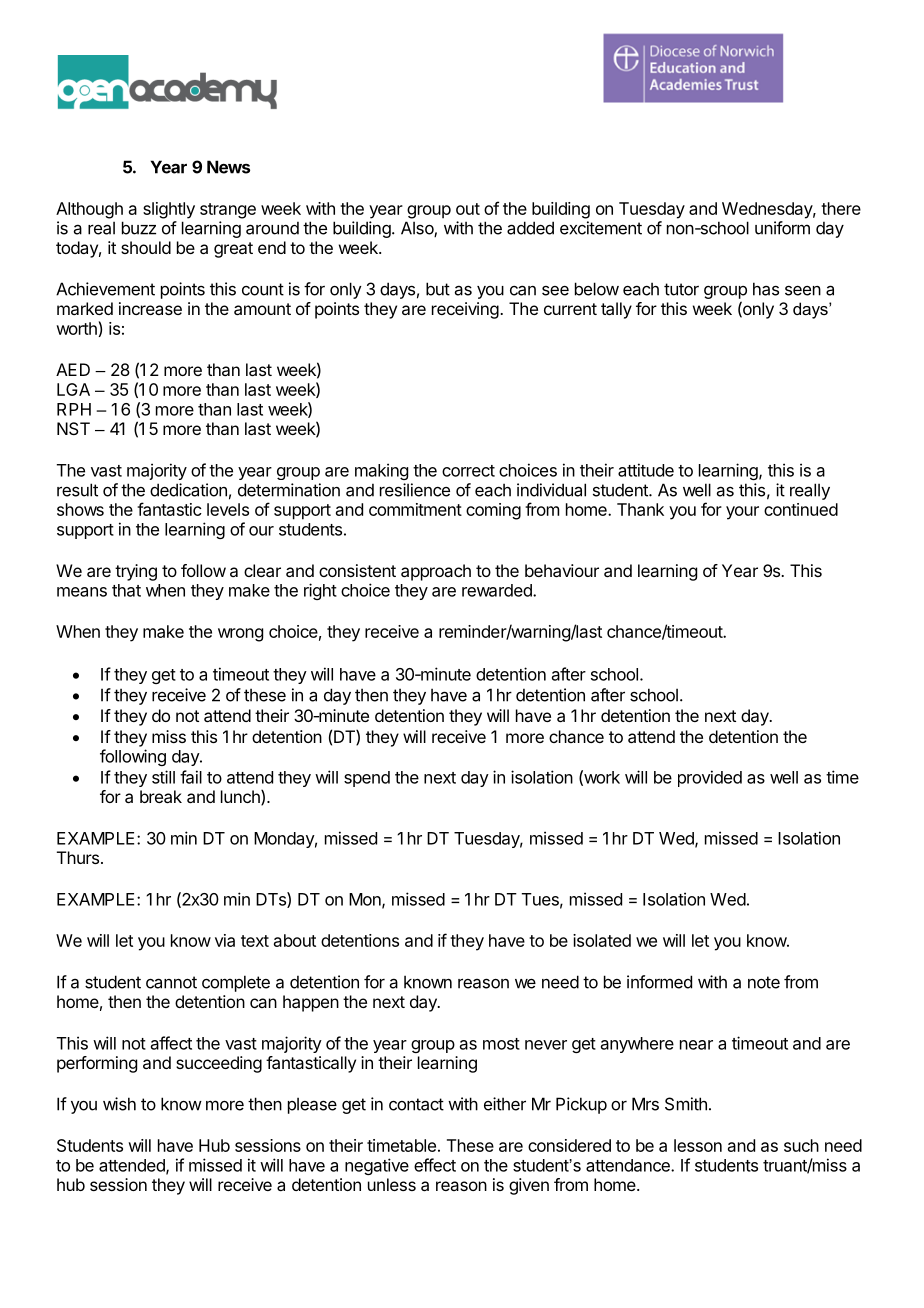 This screenshot has width=924, height=1308. I want to click on correct, so click(468, 471).
